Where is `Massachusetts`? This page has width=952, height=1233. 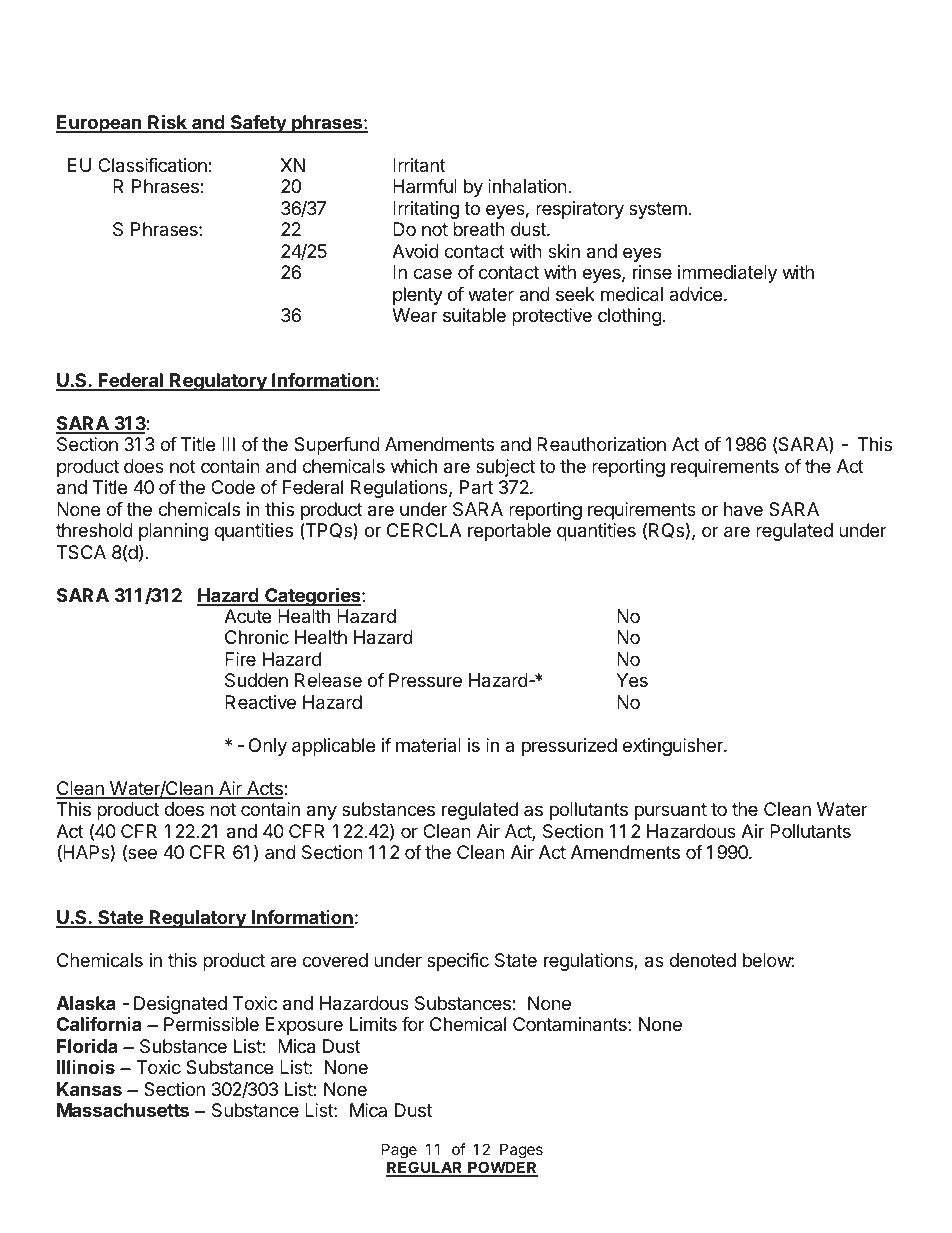 Massachusetts is located at coordinates (123, 1110).
